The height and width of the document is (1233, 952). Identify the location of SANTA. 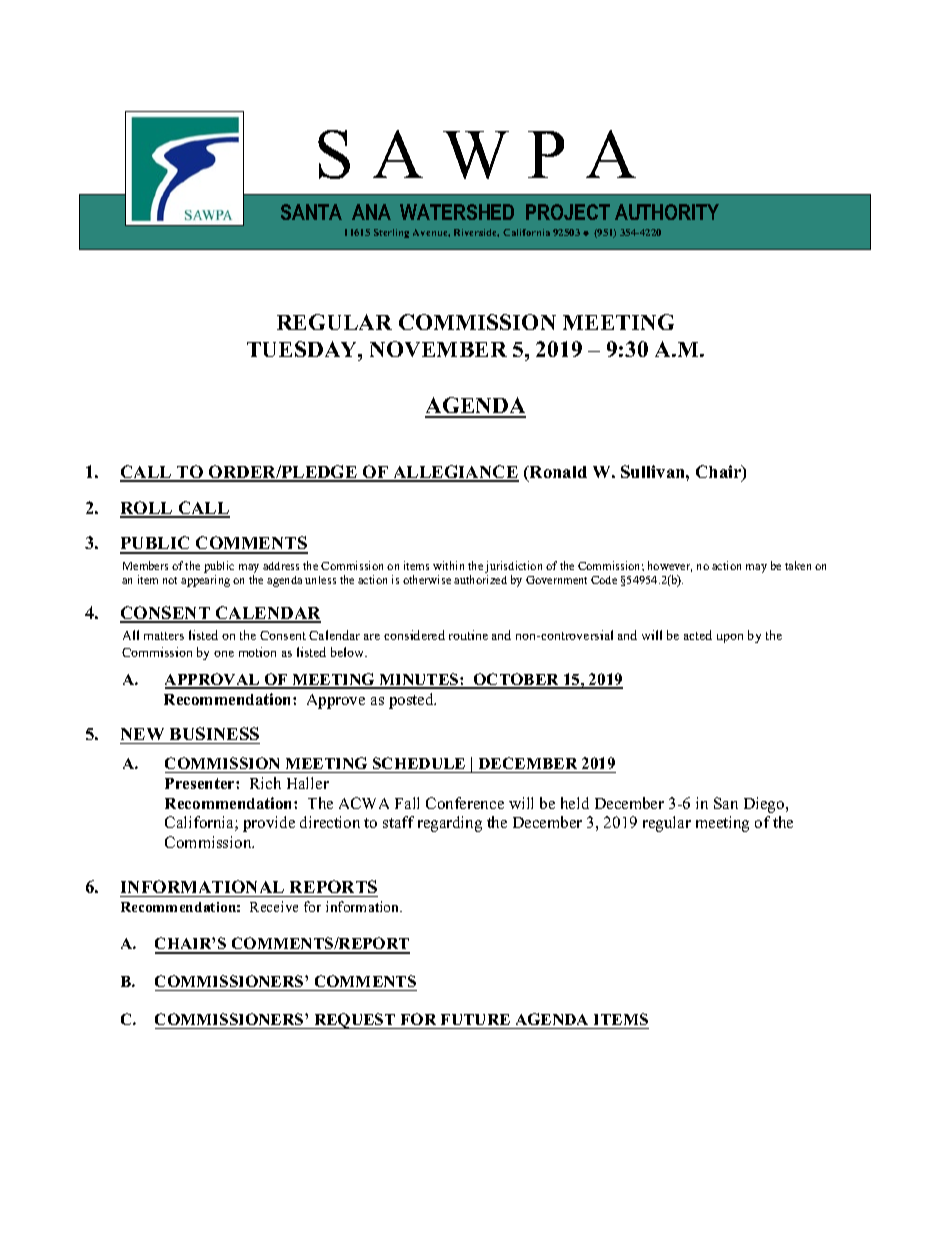
(311, 212).
